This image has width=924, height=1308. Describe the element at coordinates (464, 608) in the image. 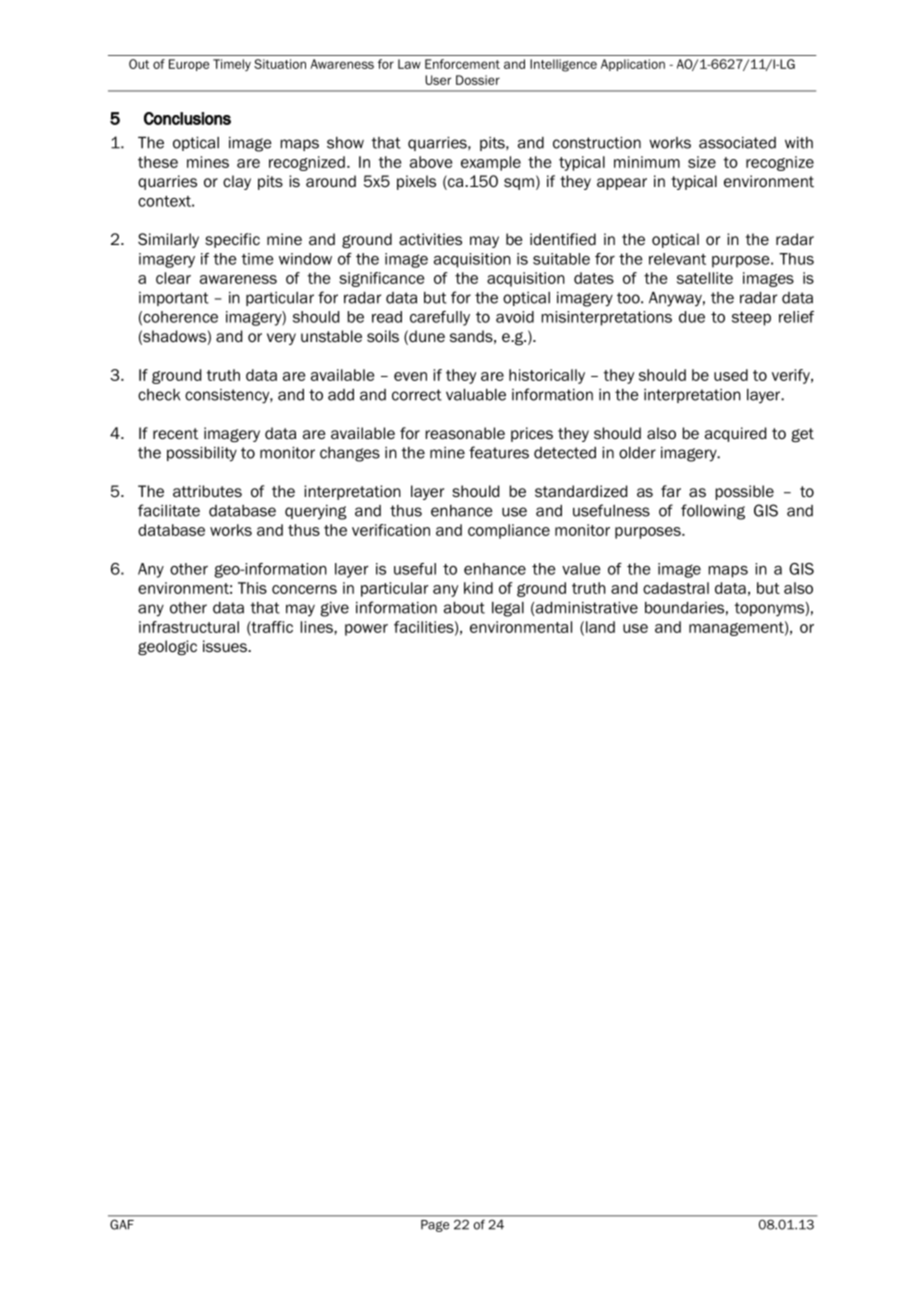

I see `about` at that location.
